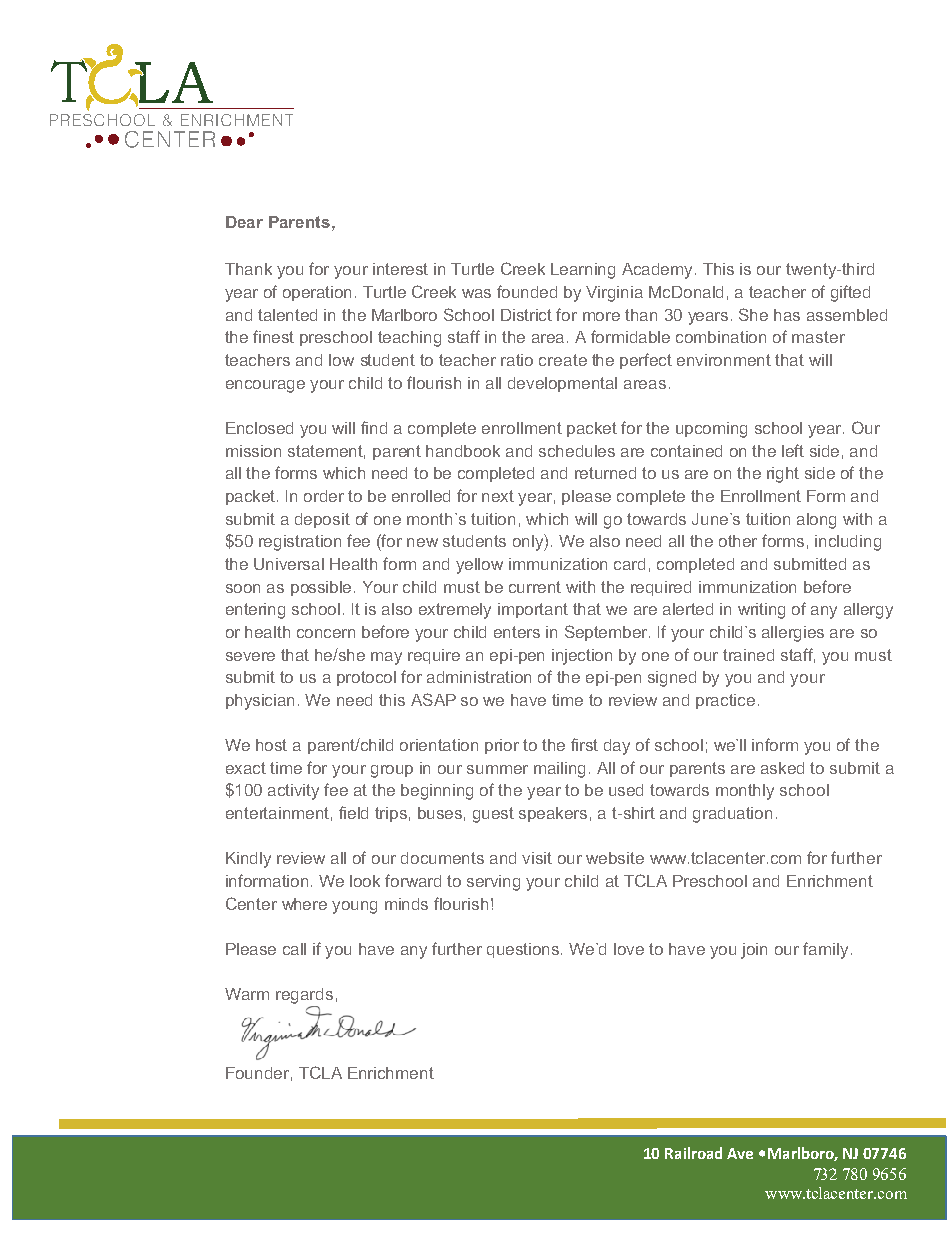 Image resolution: width=952 pixels, height=1233 pixels. What do you see at coordinates (577, 451) in the page?
I see `schedules` at bounding box center [577, 451].
